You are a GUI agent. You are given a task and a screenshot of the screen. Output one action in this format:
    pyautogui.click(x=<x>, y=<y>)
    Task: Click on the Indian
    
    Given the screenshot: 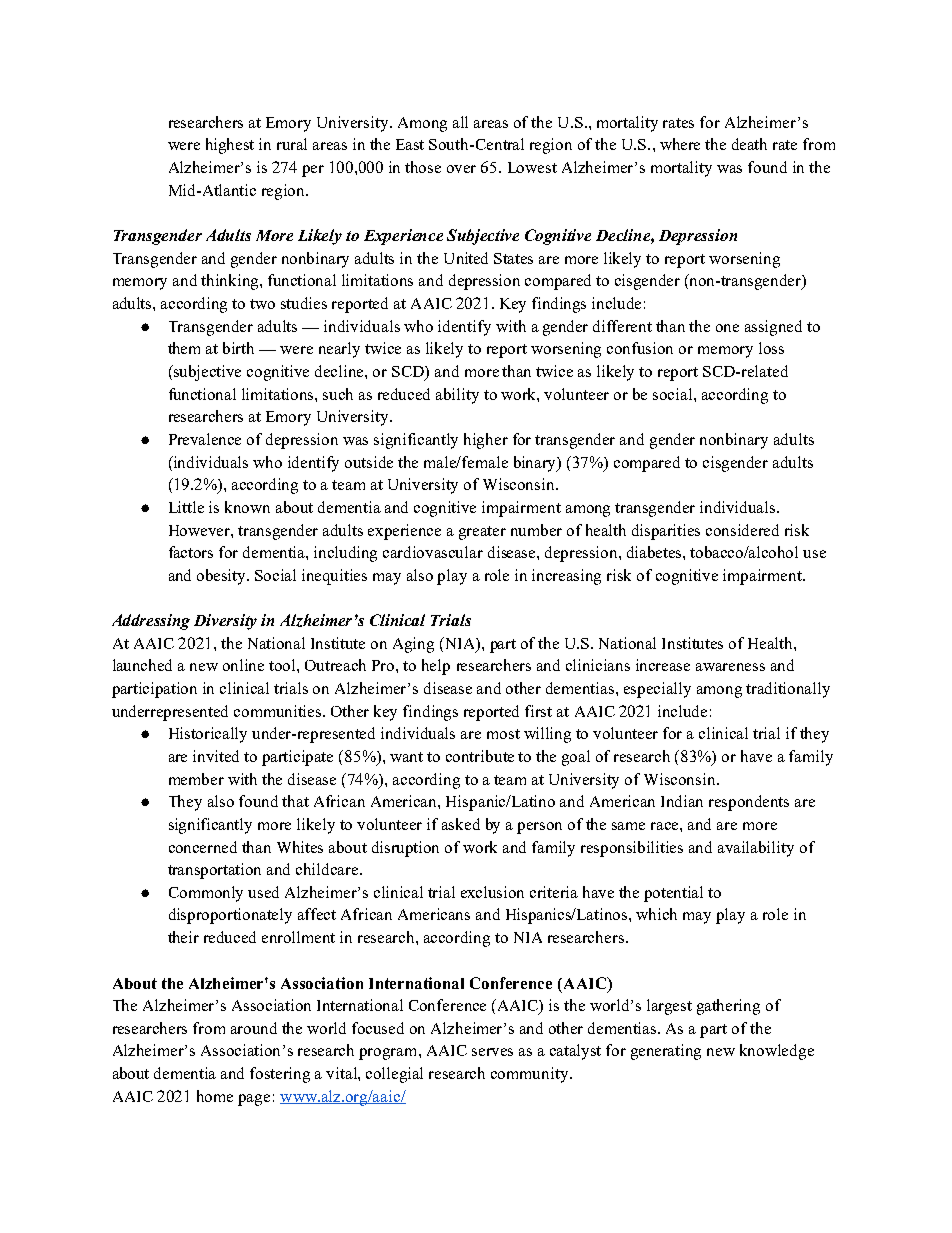 What is the action you would take?
    pyautogui.click(x=682, y=801)
